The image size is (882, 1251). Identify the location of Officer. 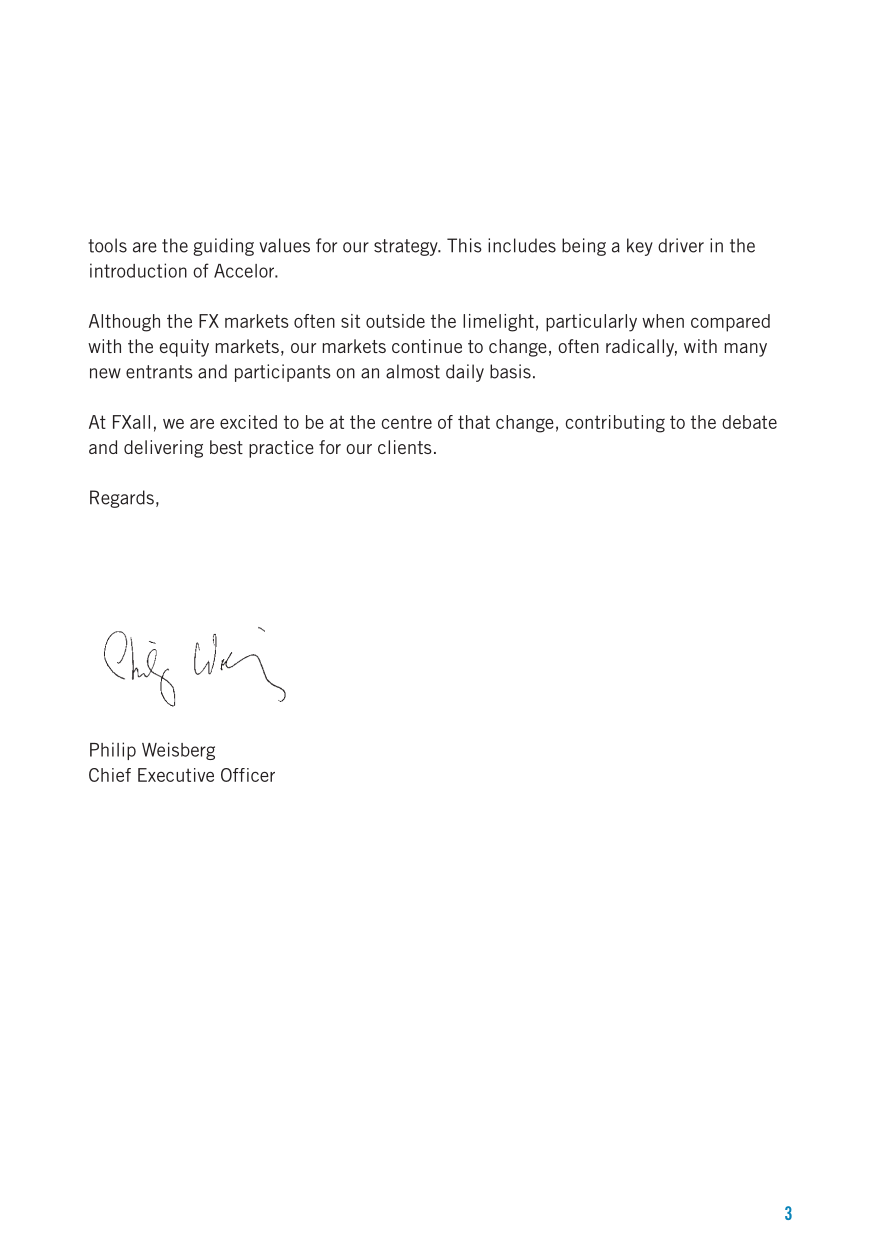
(248, 775).
